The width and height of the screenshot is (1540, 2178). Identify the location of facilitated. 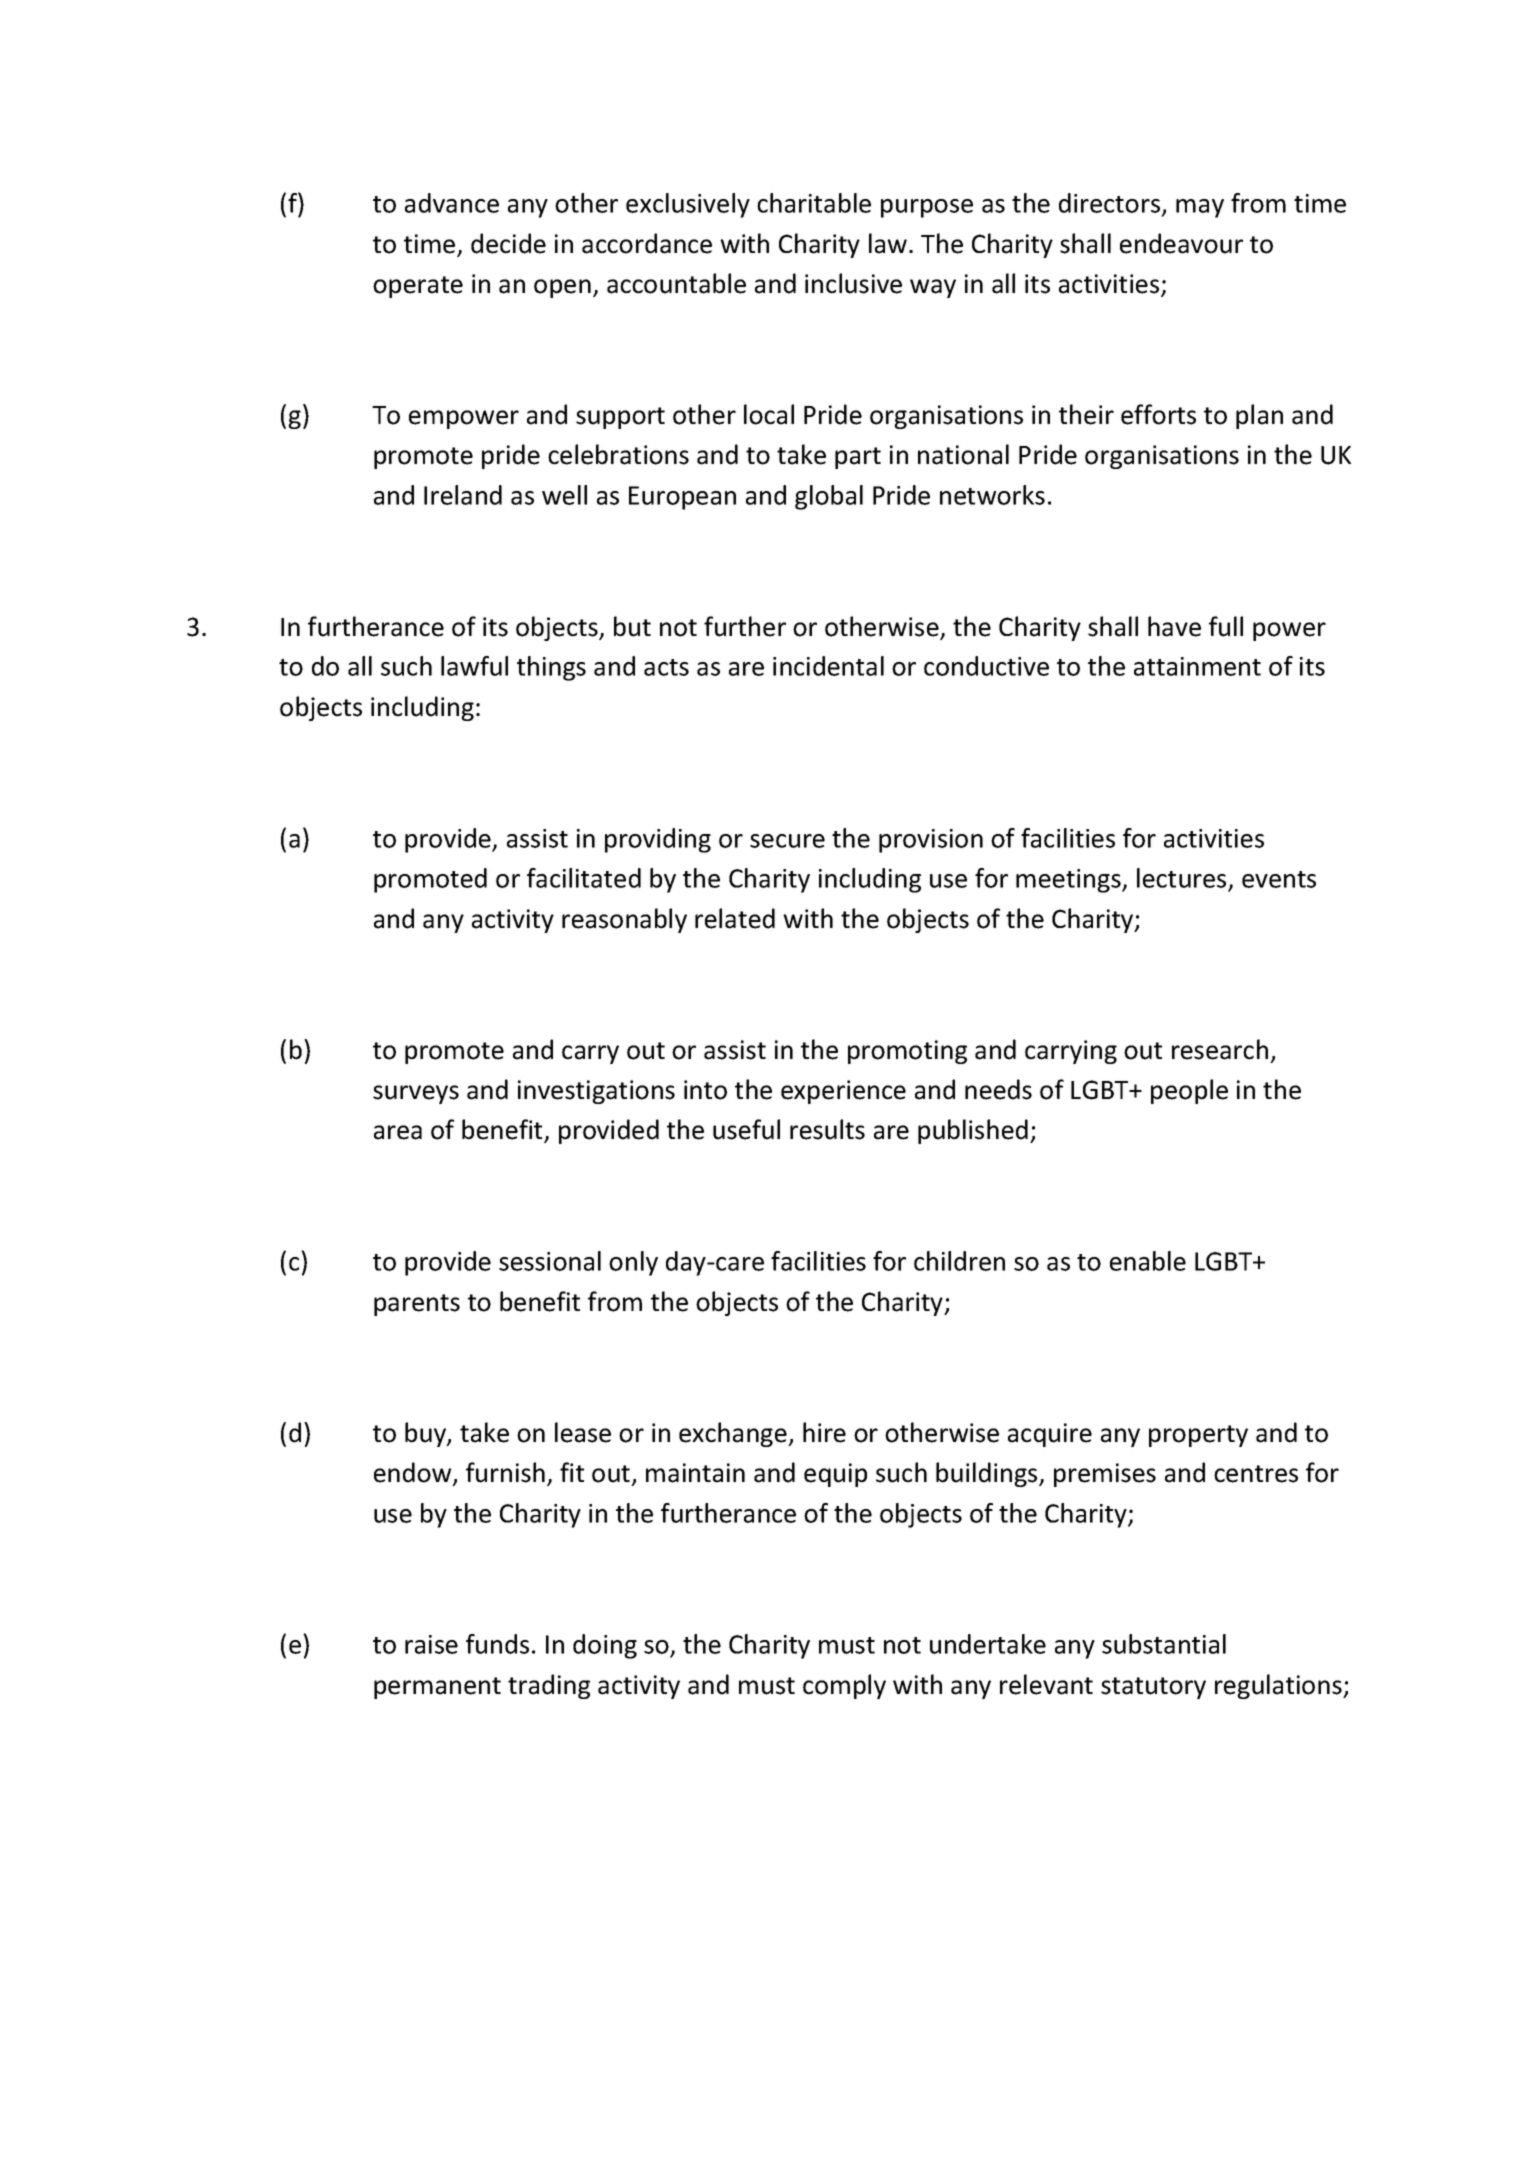
(584, 878).
